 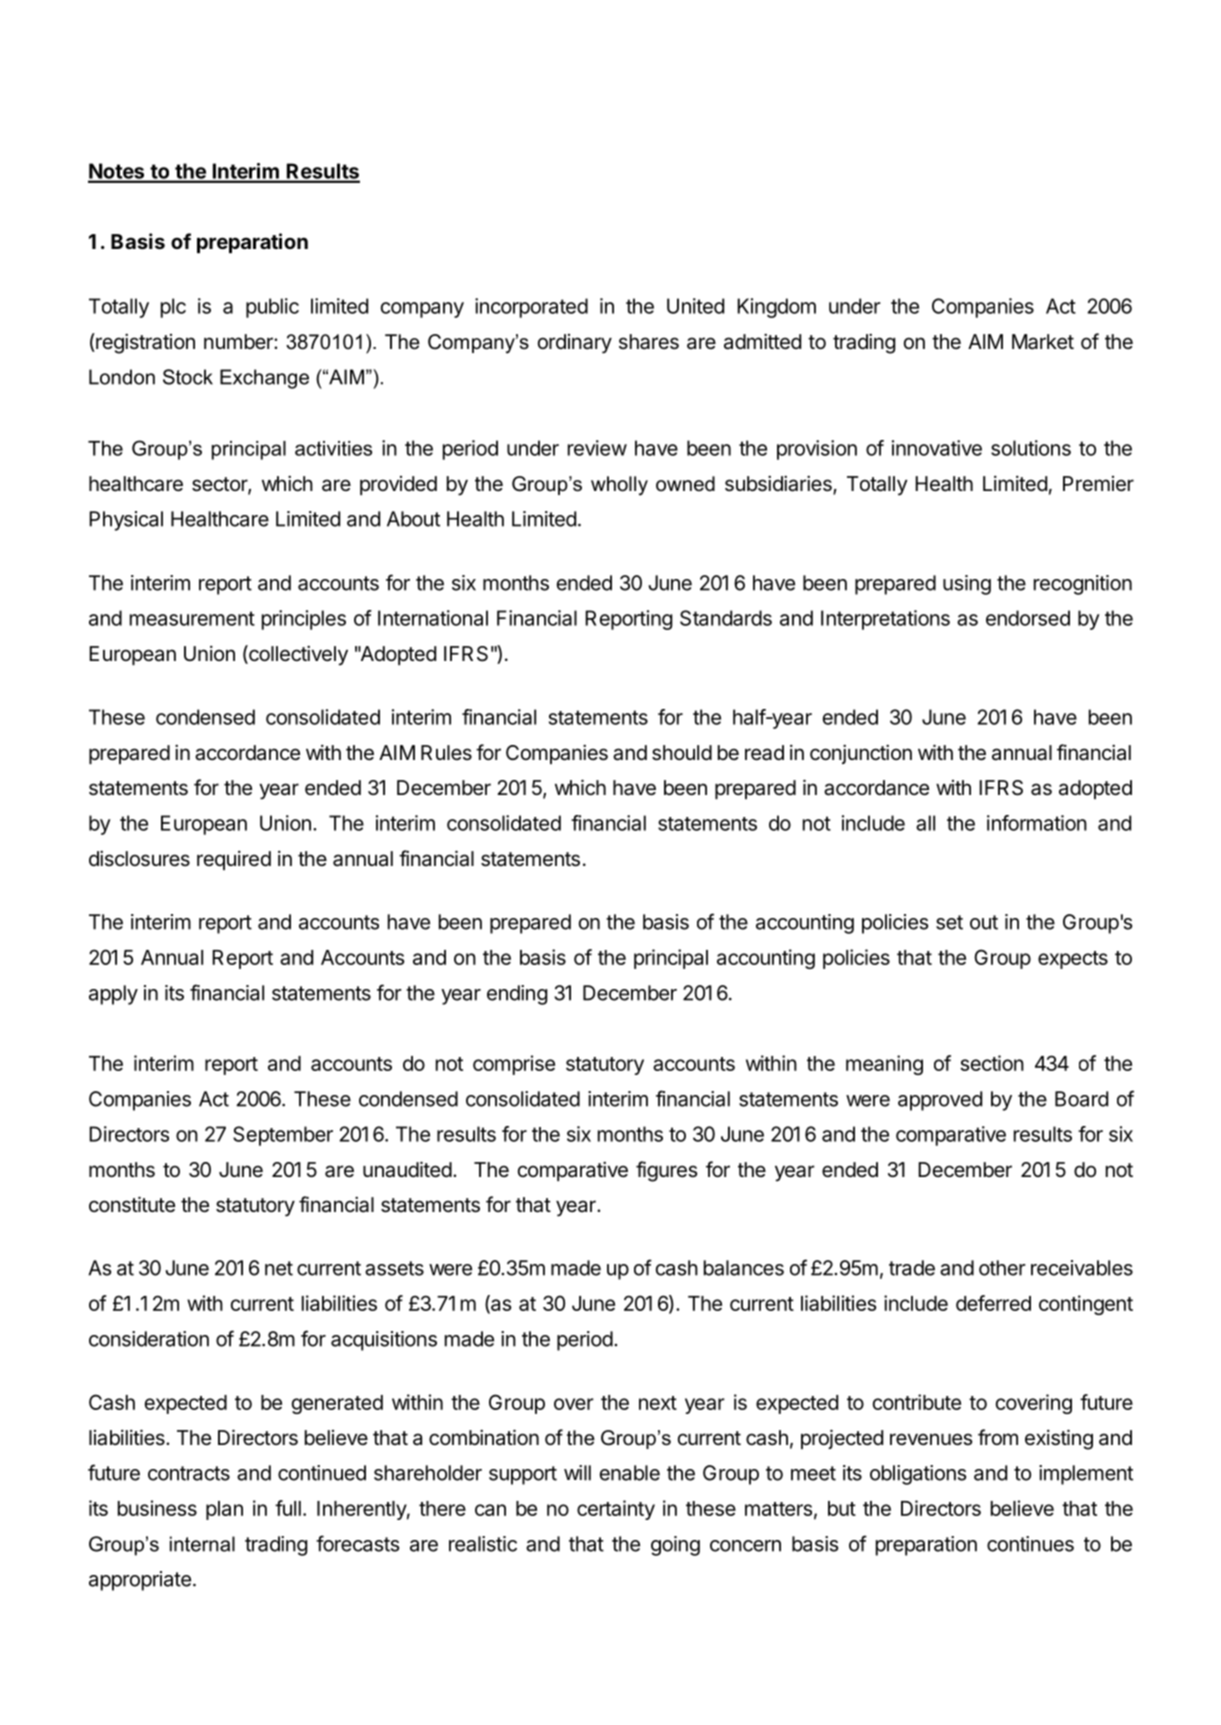 What do you see at coordinates (616, 1510) in the page?
I see `certainty` at bounding box center [616, 1510].
